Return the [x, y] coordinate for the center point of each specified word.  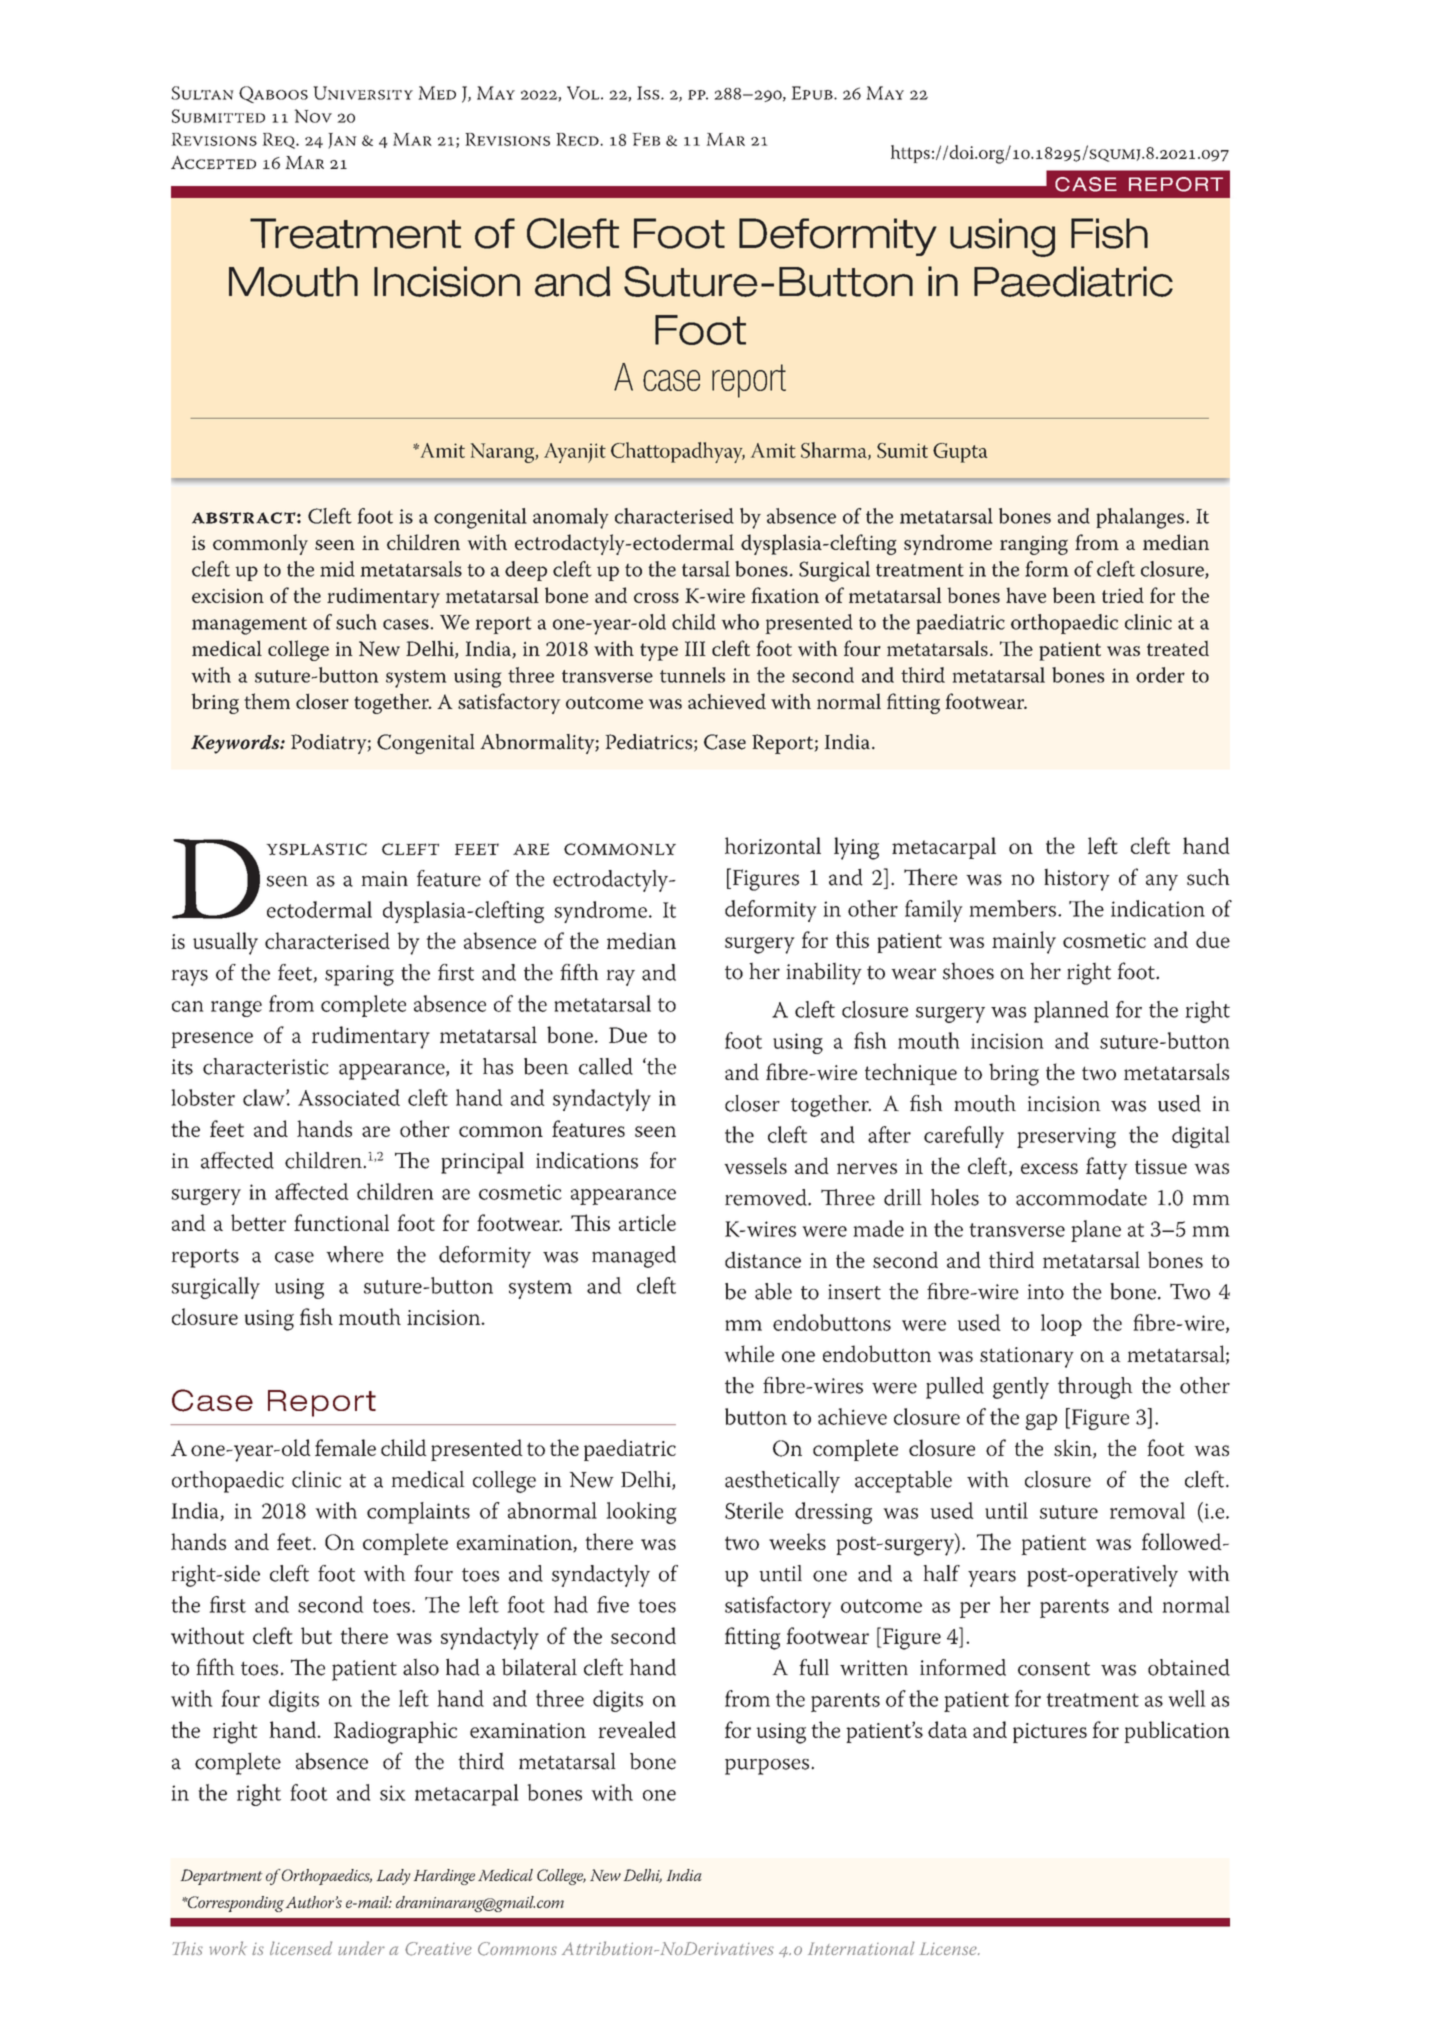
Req [280, 141]
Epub [813, 93]
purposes [768, 1767]
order [1160, 675]
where [355, 1254]
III [695, 648]
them [267, 701]
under [361, 1948]
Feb [646, 139]
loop [1061, 1325]
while [749, 1353]
